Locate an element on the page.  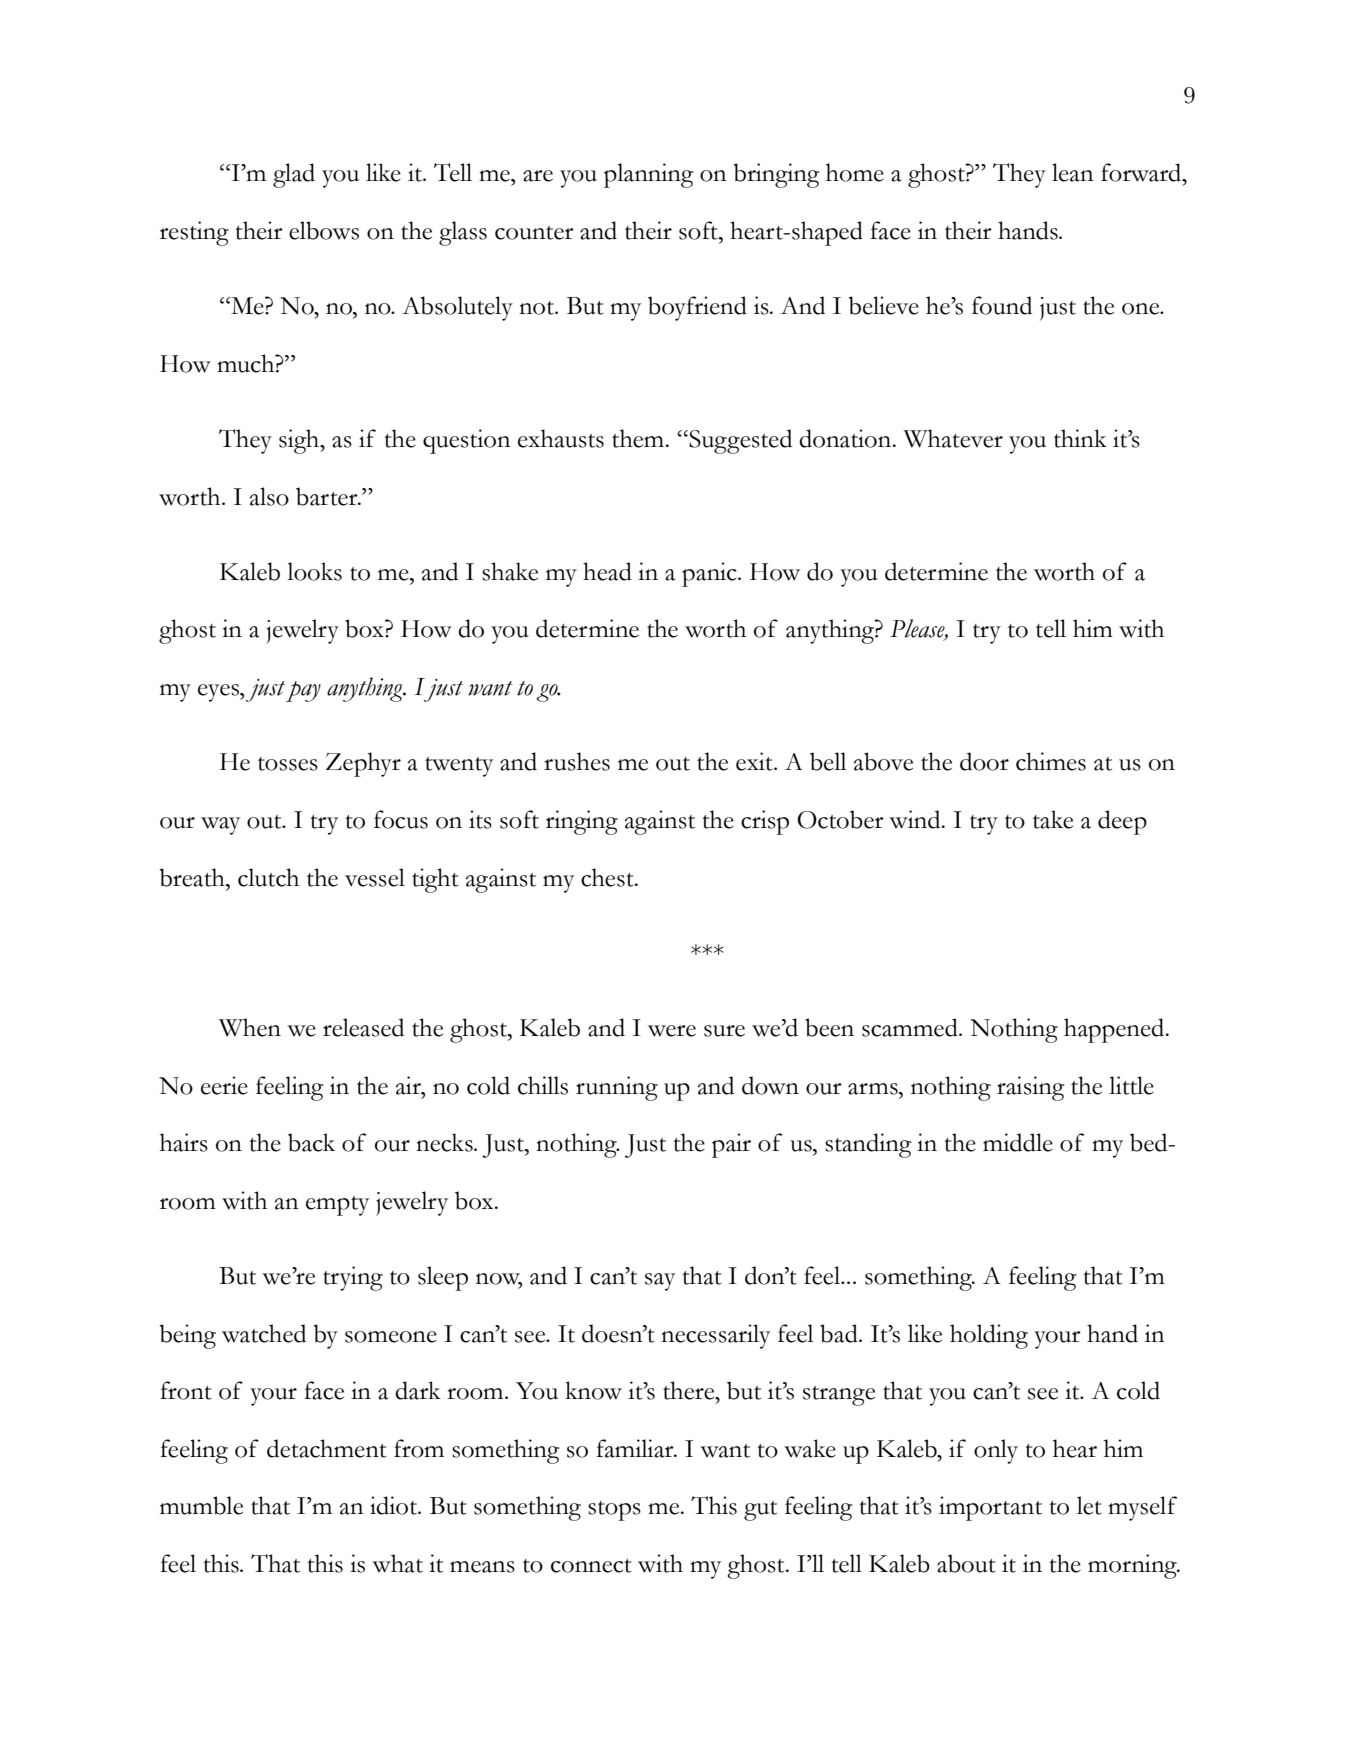
lean is located at coordinates (1072, 172).
